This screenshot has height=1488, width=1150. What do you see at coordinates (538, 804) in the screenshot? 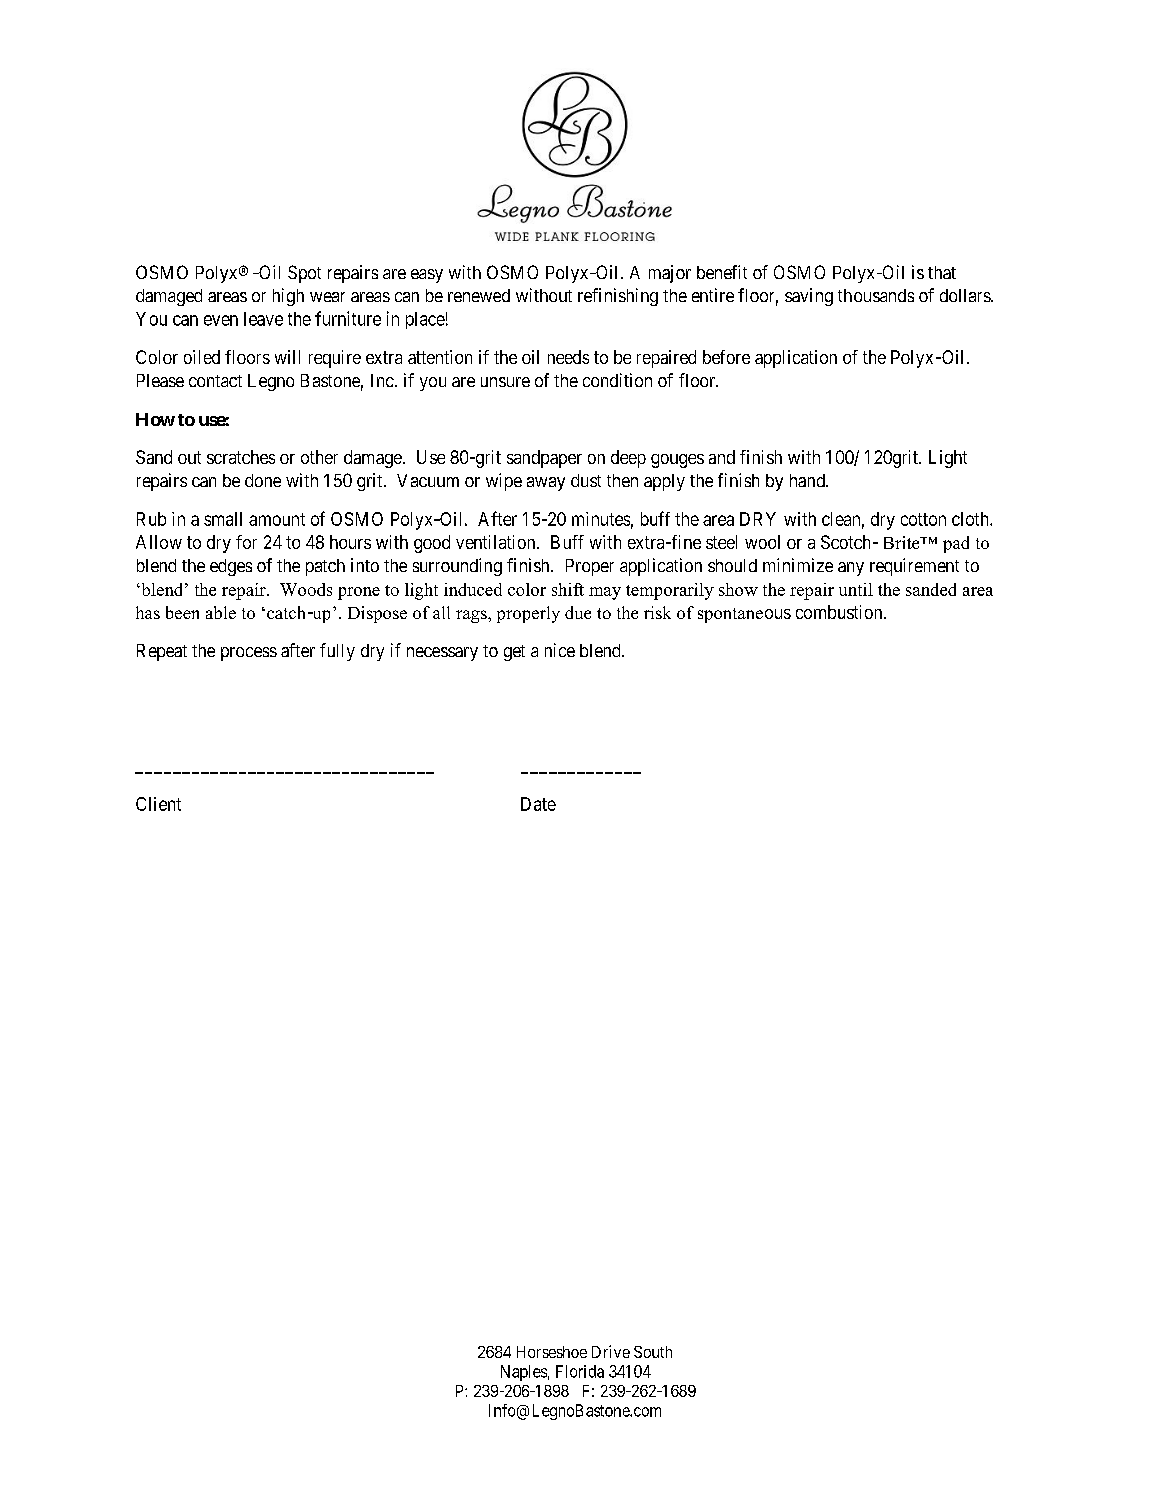
I see `Date` at bounding box center [538, 804].
